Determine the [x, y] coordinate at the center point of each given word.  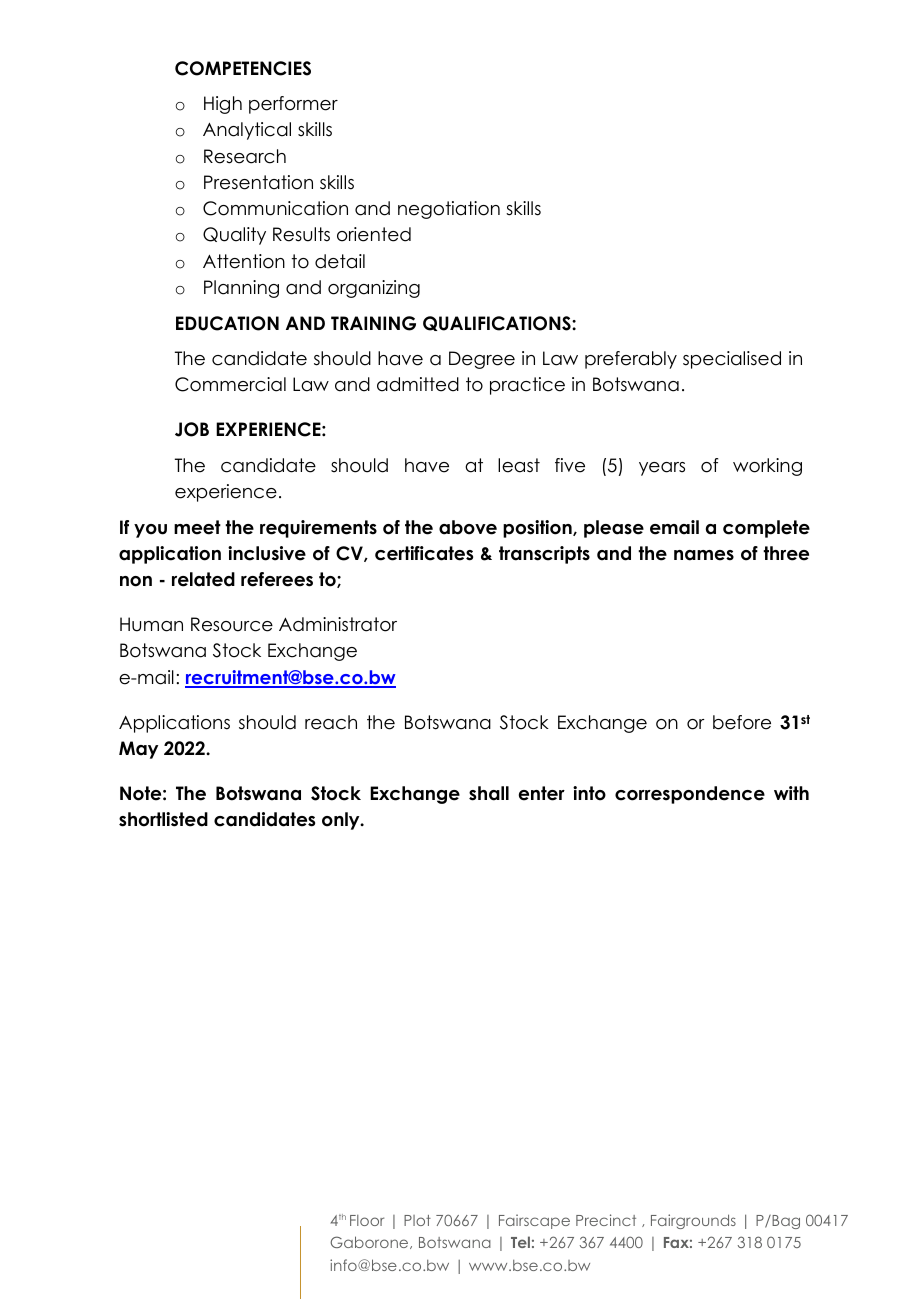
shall [489, 793]
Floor [367, 1220]
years [662, 469]
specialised [732, 360]
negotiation [449, 210]
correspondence [690, 795]
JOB [192, 429]
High [223, 105]
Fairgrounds [693, 1221]
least [519, 465]
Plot [417, 1220]
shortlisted [163, 819]
